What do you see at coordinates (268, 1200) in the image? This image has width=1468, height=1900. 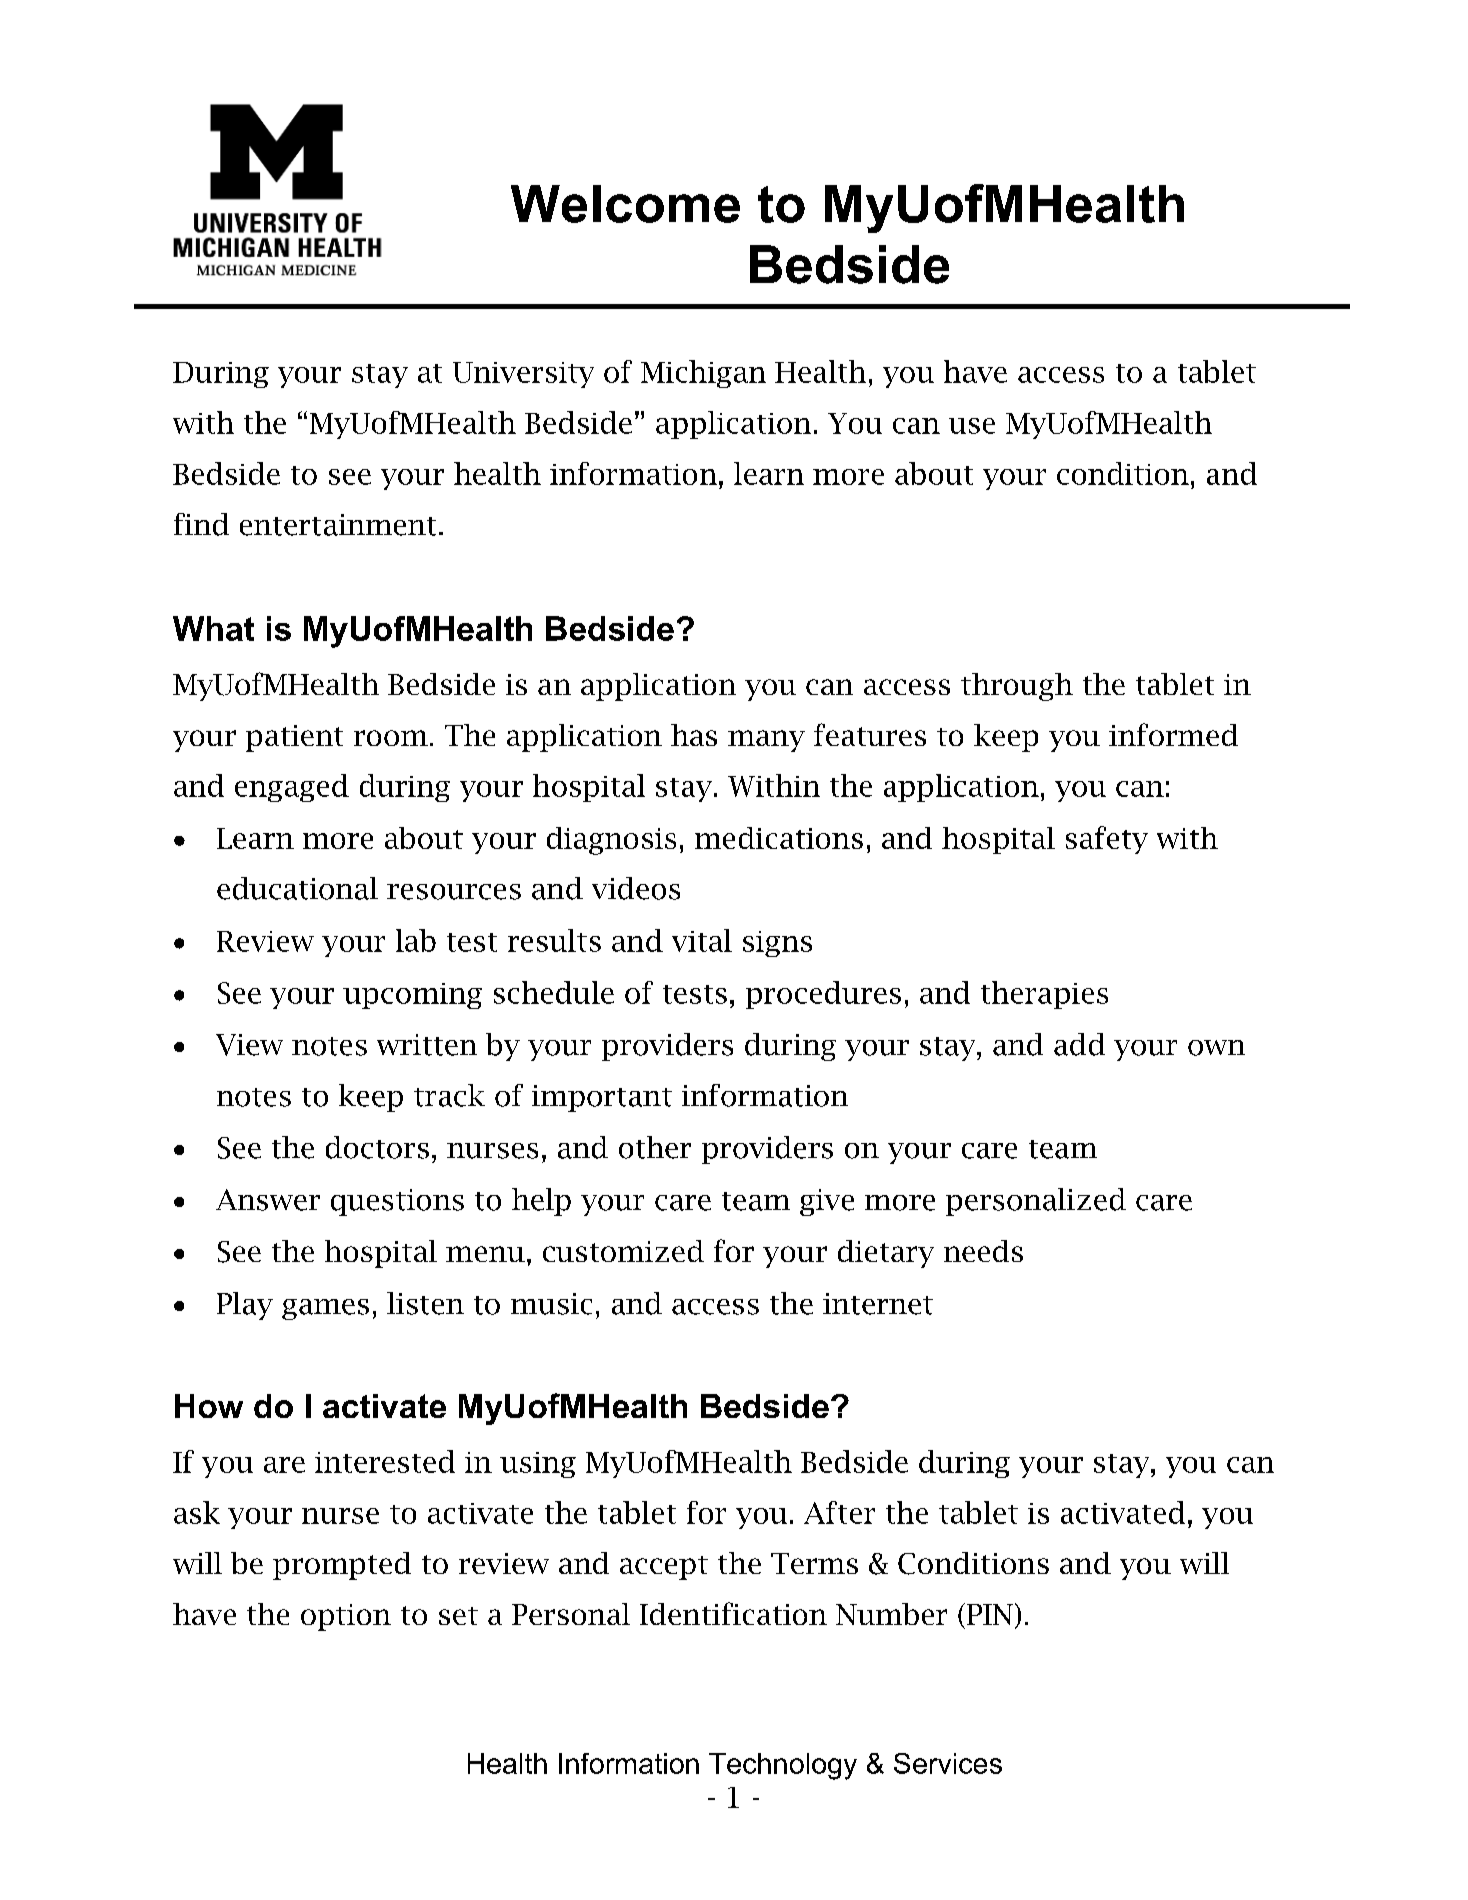 I see `Answer` at bounding box center [268, 1200].
